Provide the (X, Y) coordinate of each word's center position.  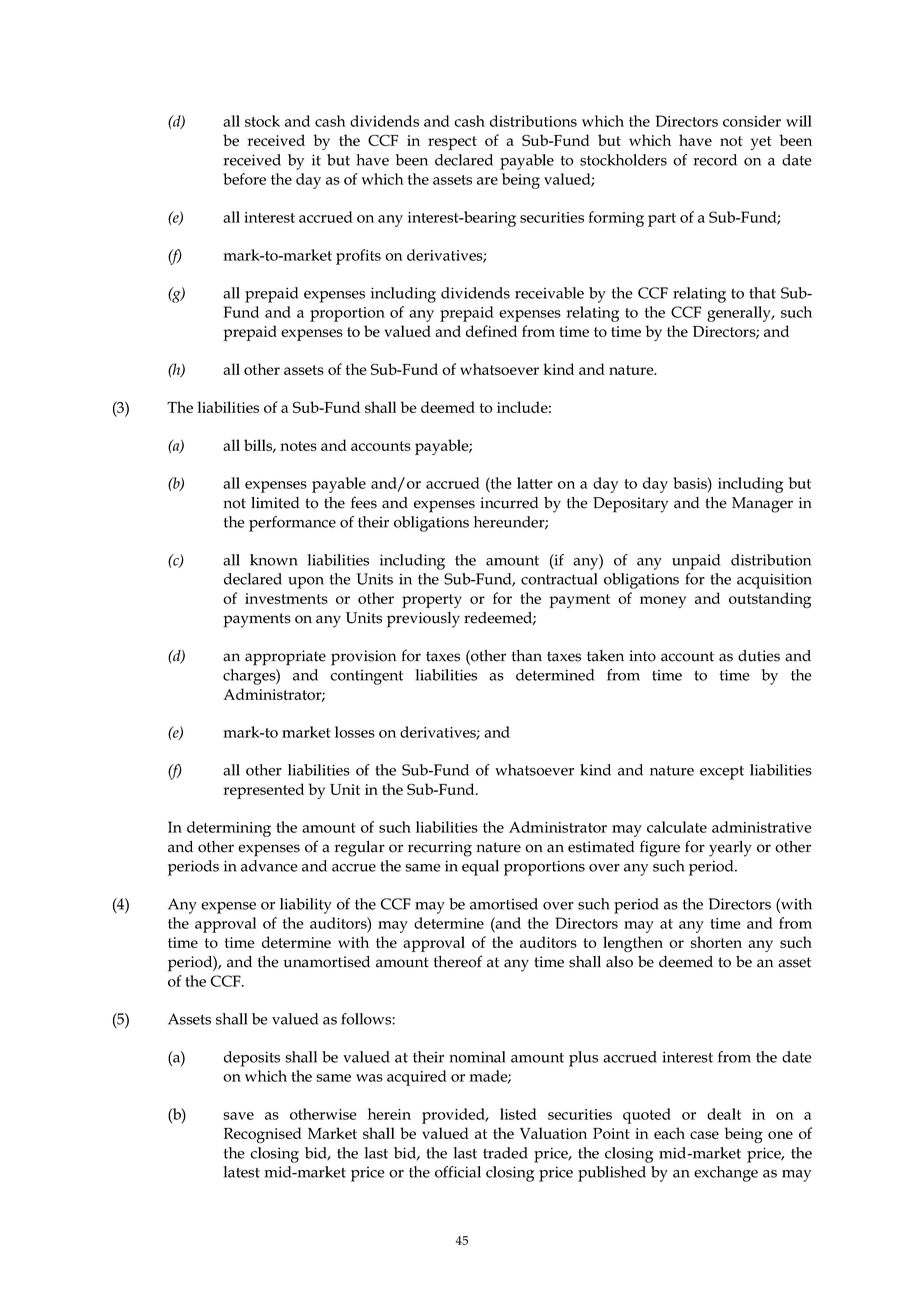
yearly (730, 849)
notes (298, 446)
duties (759, 656)
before (244, 179)
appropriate (285, 658)
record (715, 160)
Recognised (263, 1135)
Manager (762, 505)
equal (480, 868)
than (527, 656)
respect (452, 143)
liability (306, 906)
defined (491, 331)
